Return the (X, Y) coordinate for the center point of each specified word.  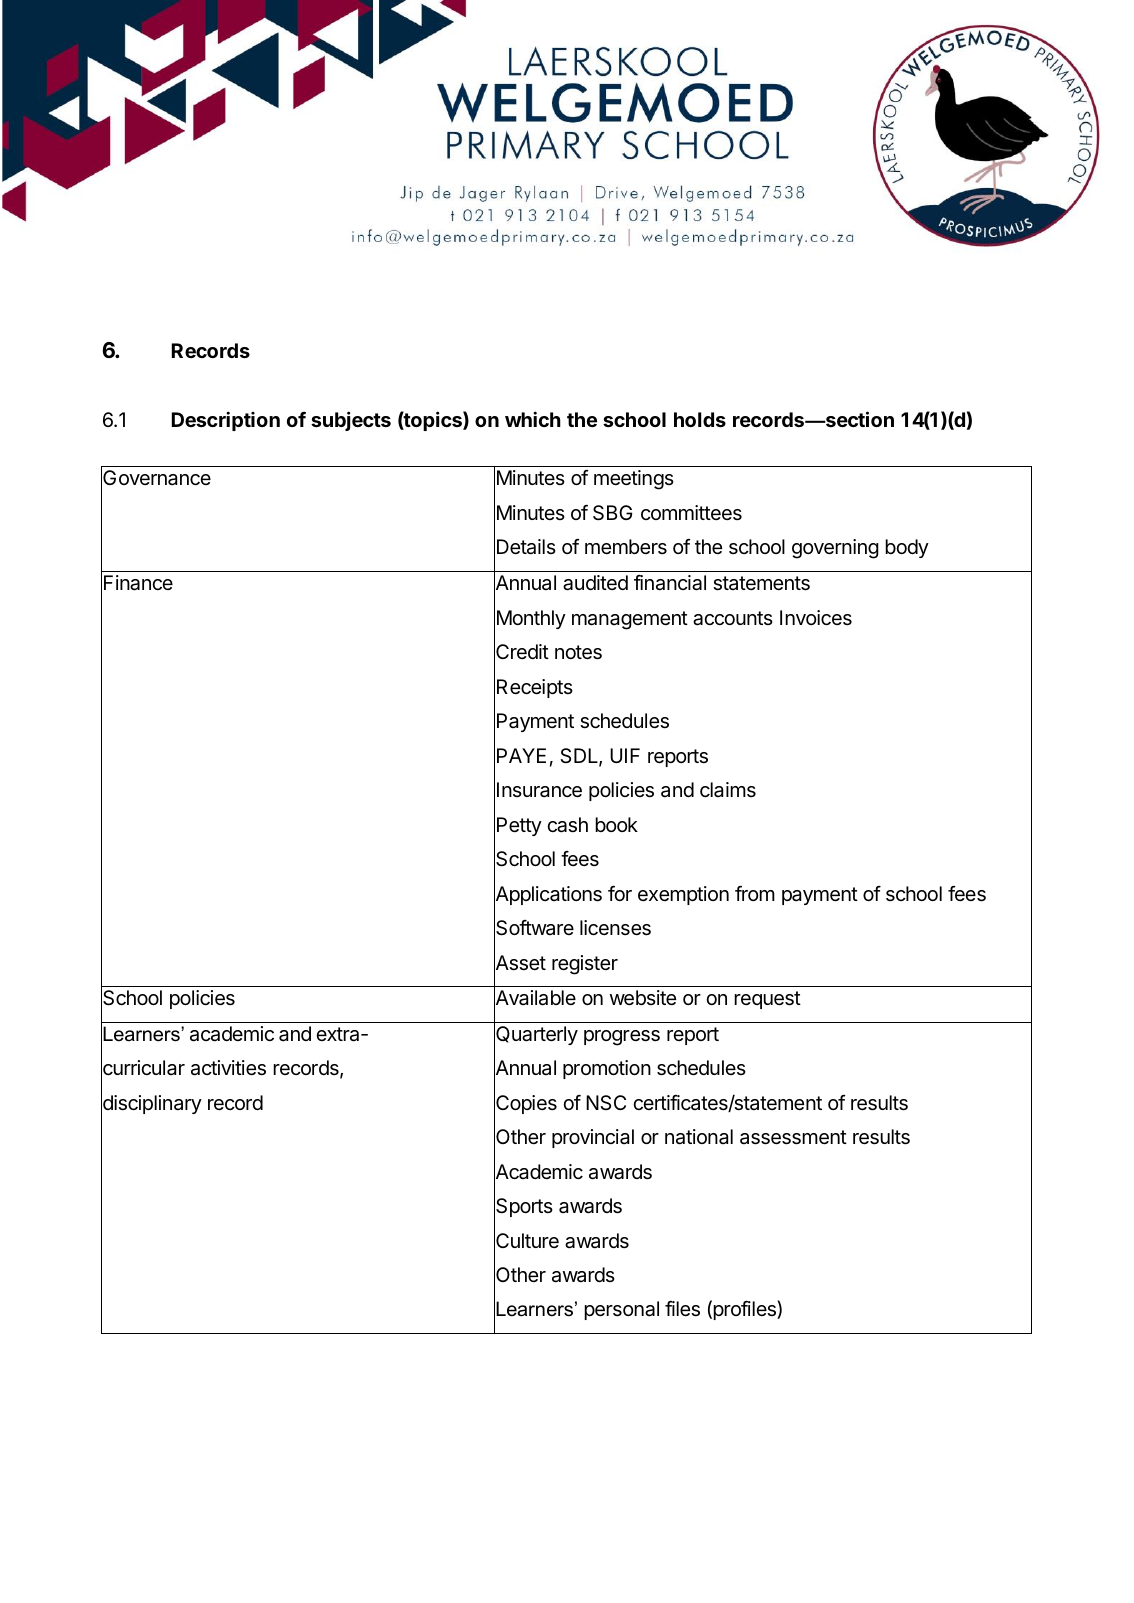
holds (700, 419)
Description (226, 421)
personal (621, 1310)
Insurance (539, 790)
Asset (520, 963)
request (767, 1000)
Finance (138, 583)
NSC (606, 1103)
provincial (593, 1138)
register (585, 965)
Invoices (816, 618)
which (533, 419)
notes (578, 652)
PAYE (521, 755)
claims (728, 790)
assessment (793, 1137)
